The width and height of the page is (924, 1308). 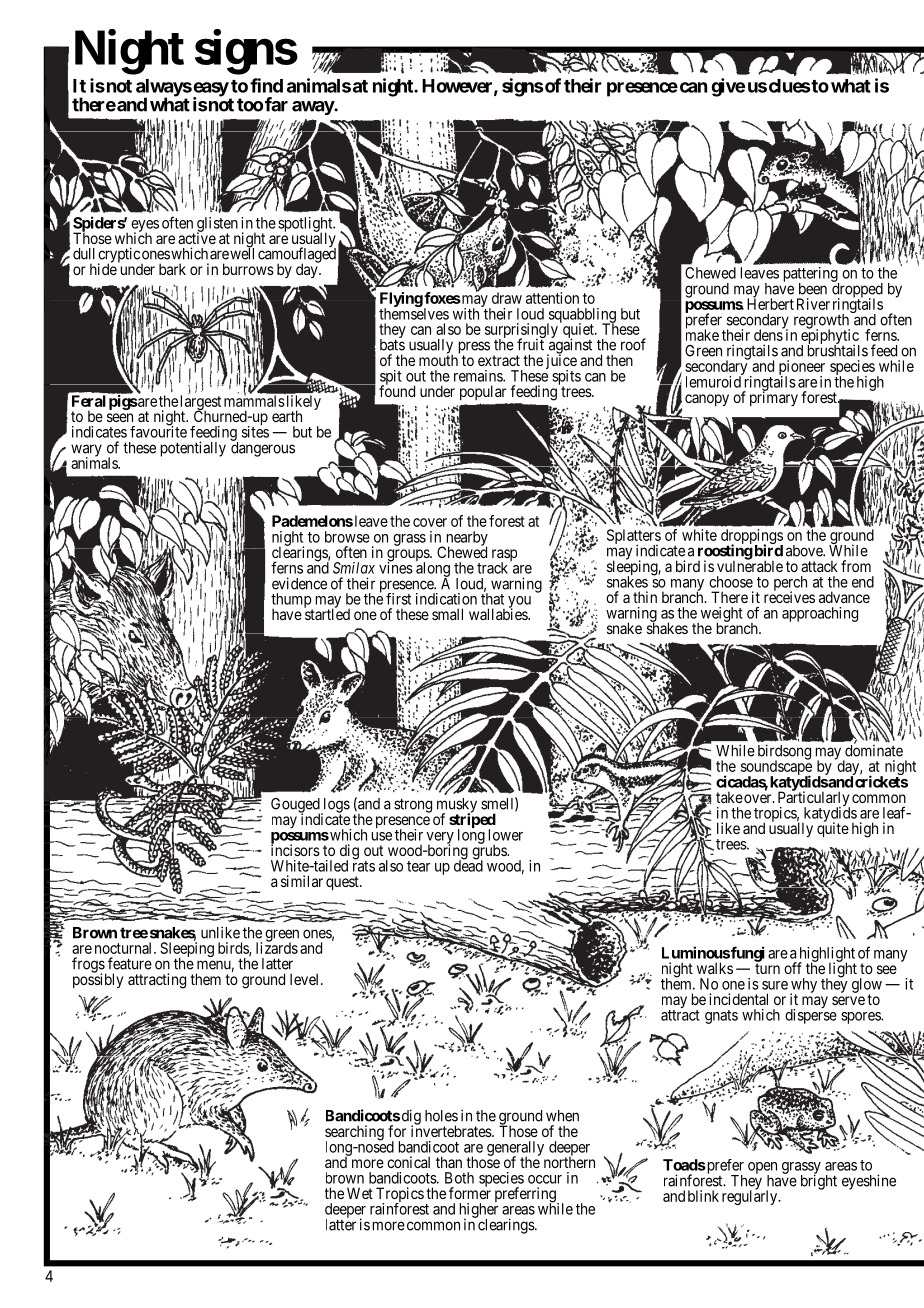 What do you see at coordinates (296, 806) in the page?
I see `Gouged` at bounding box center [296, 806].
